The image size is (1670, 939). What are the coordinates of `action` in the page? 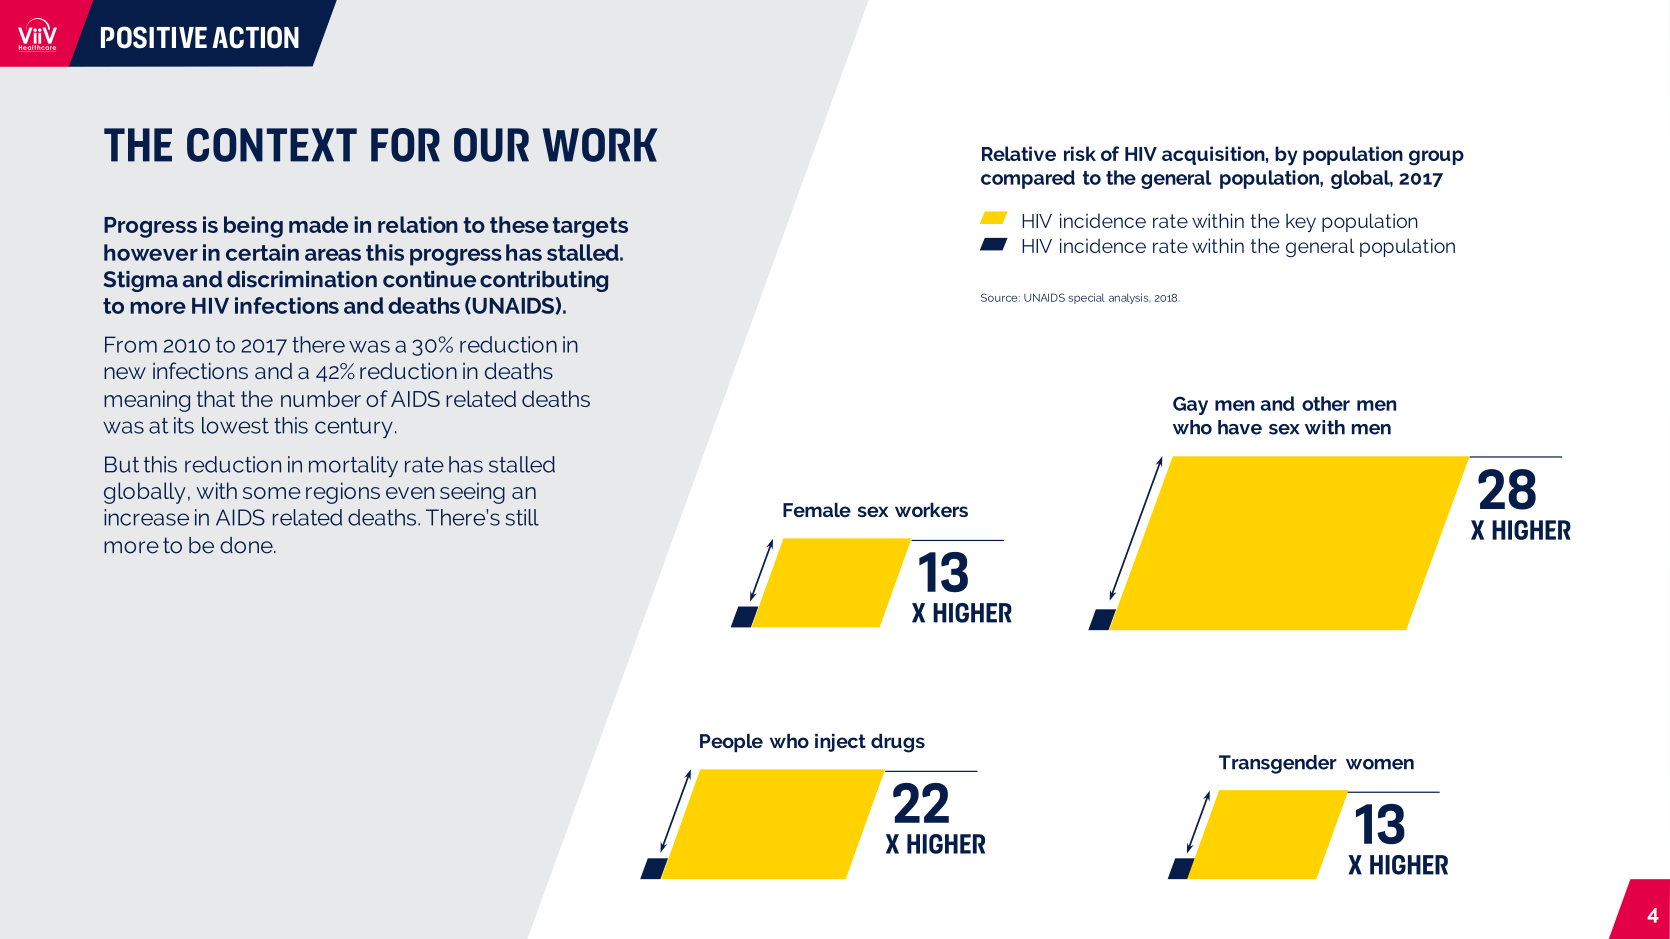 It's located at (255, 37).
